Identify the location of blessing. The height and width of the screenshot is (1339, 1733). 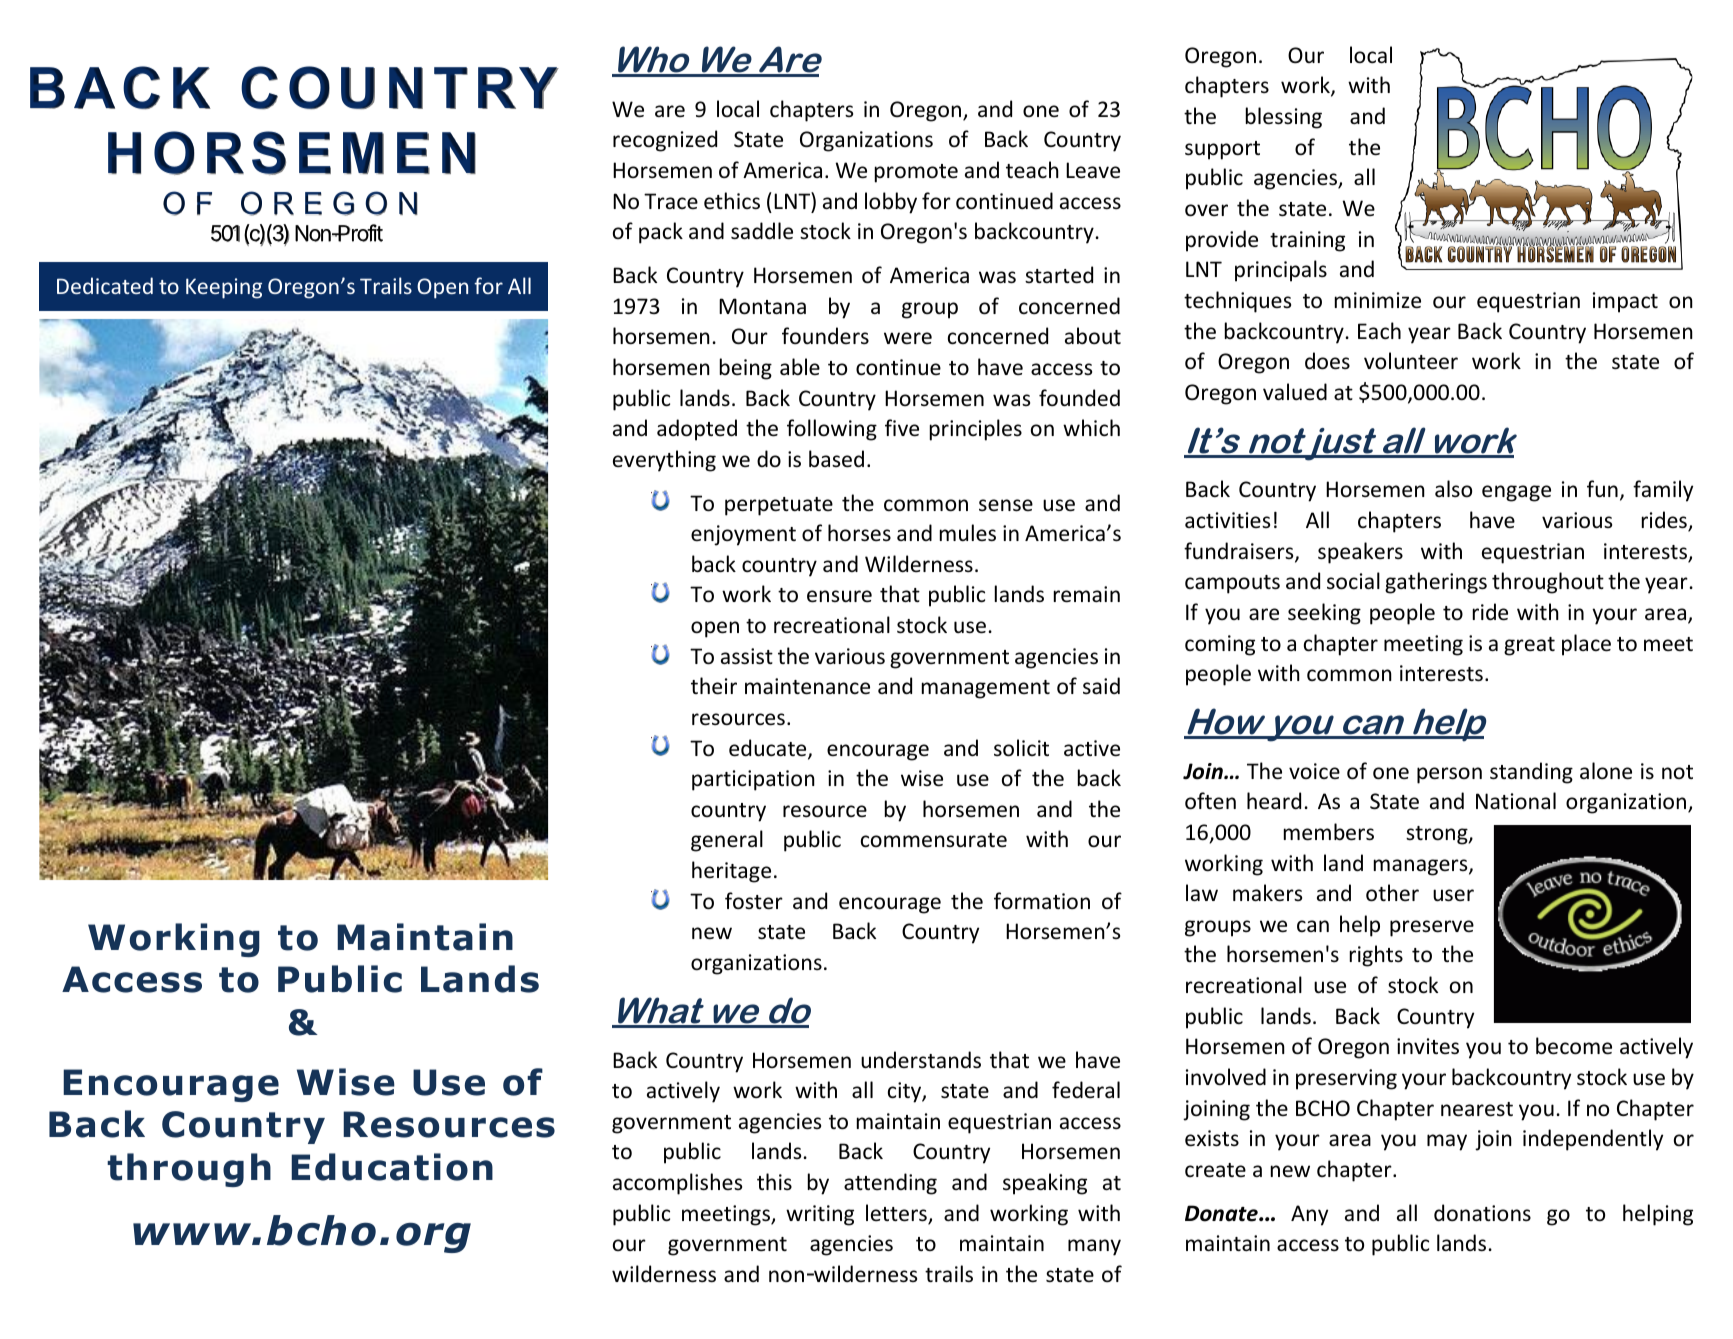
(1284, 118).
